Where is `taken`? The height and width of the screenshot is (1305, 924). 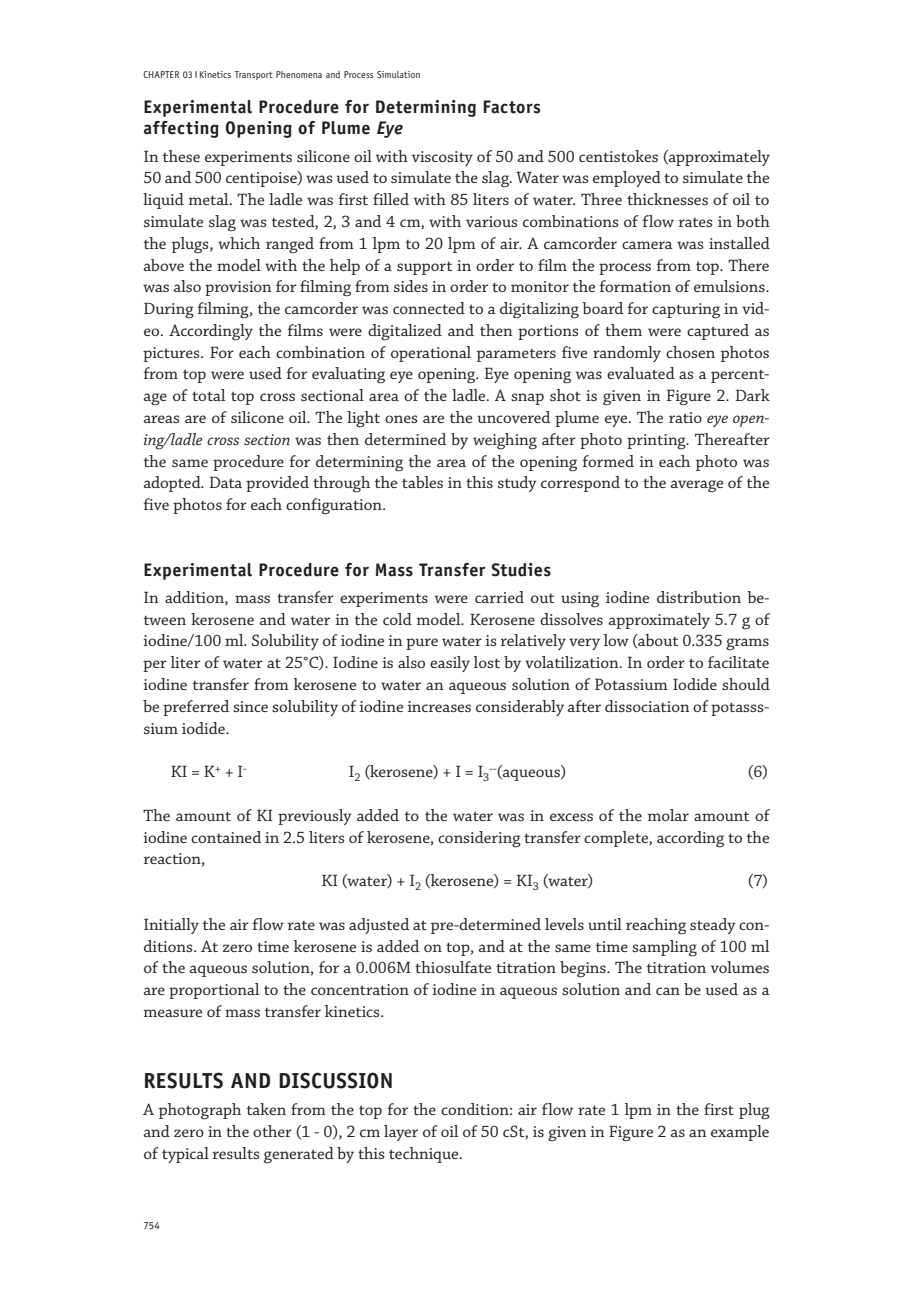 taken is located at coordinates (266, 1109).
